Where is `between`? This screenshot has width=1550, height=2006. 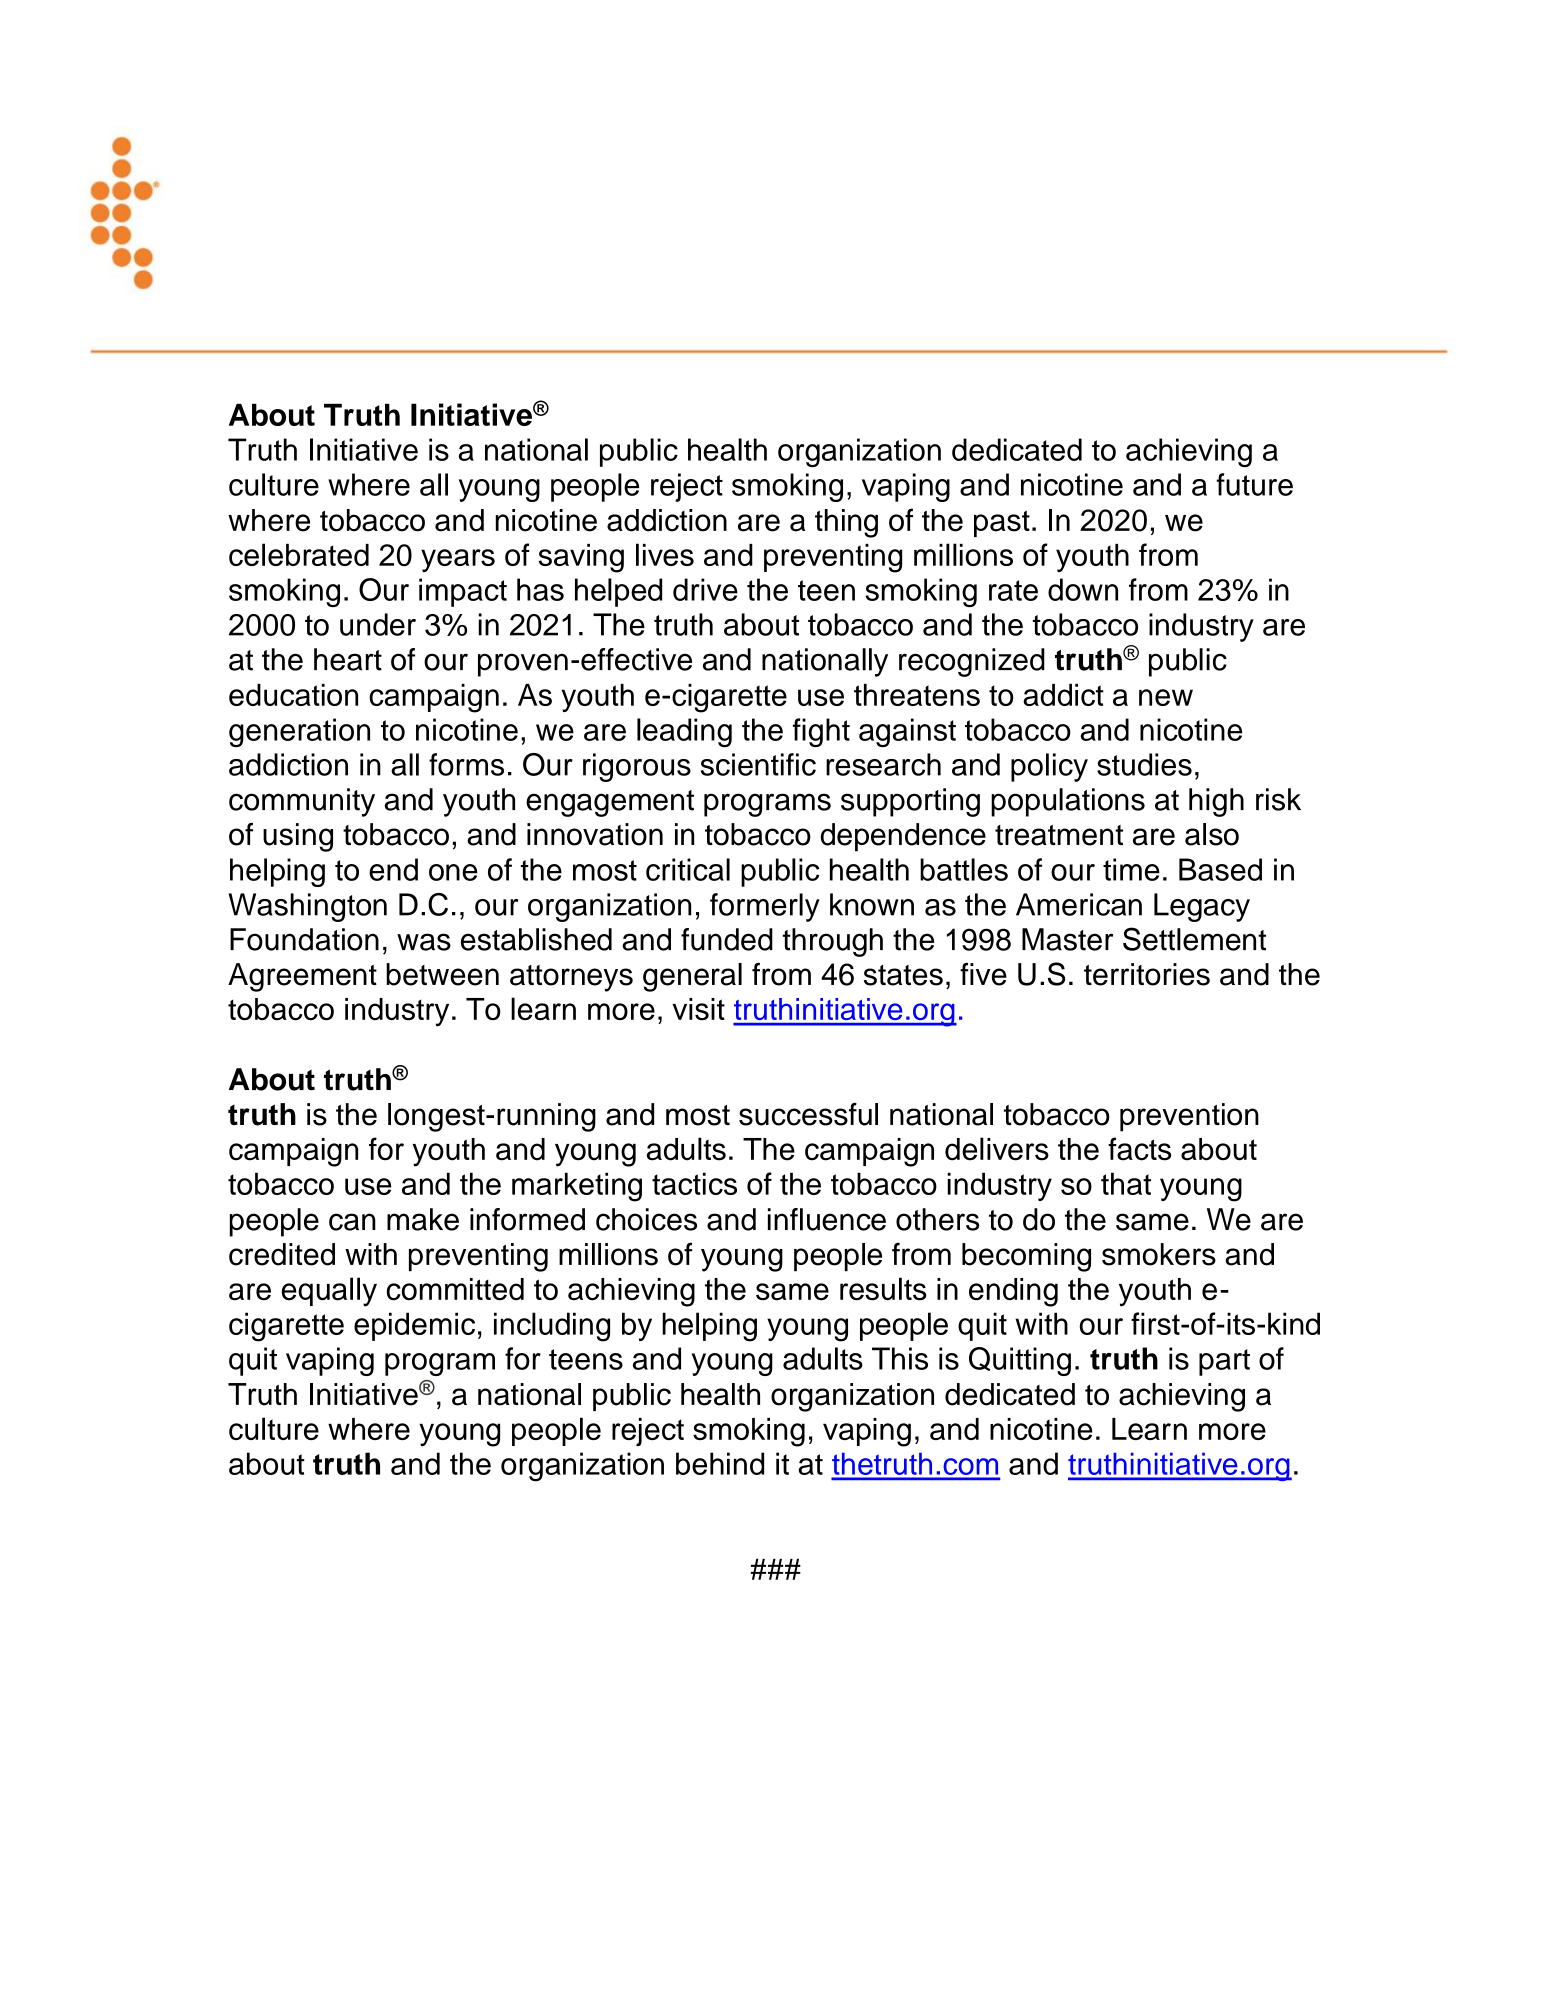
between is located at coordinates (442, 974).
